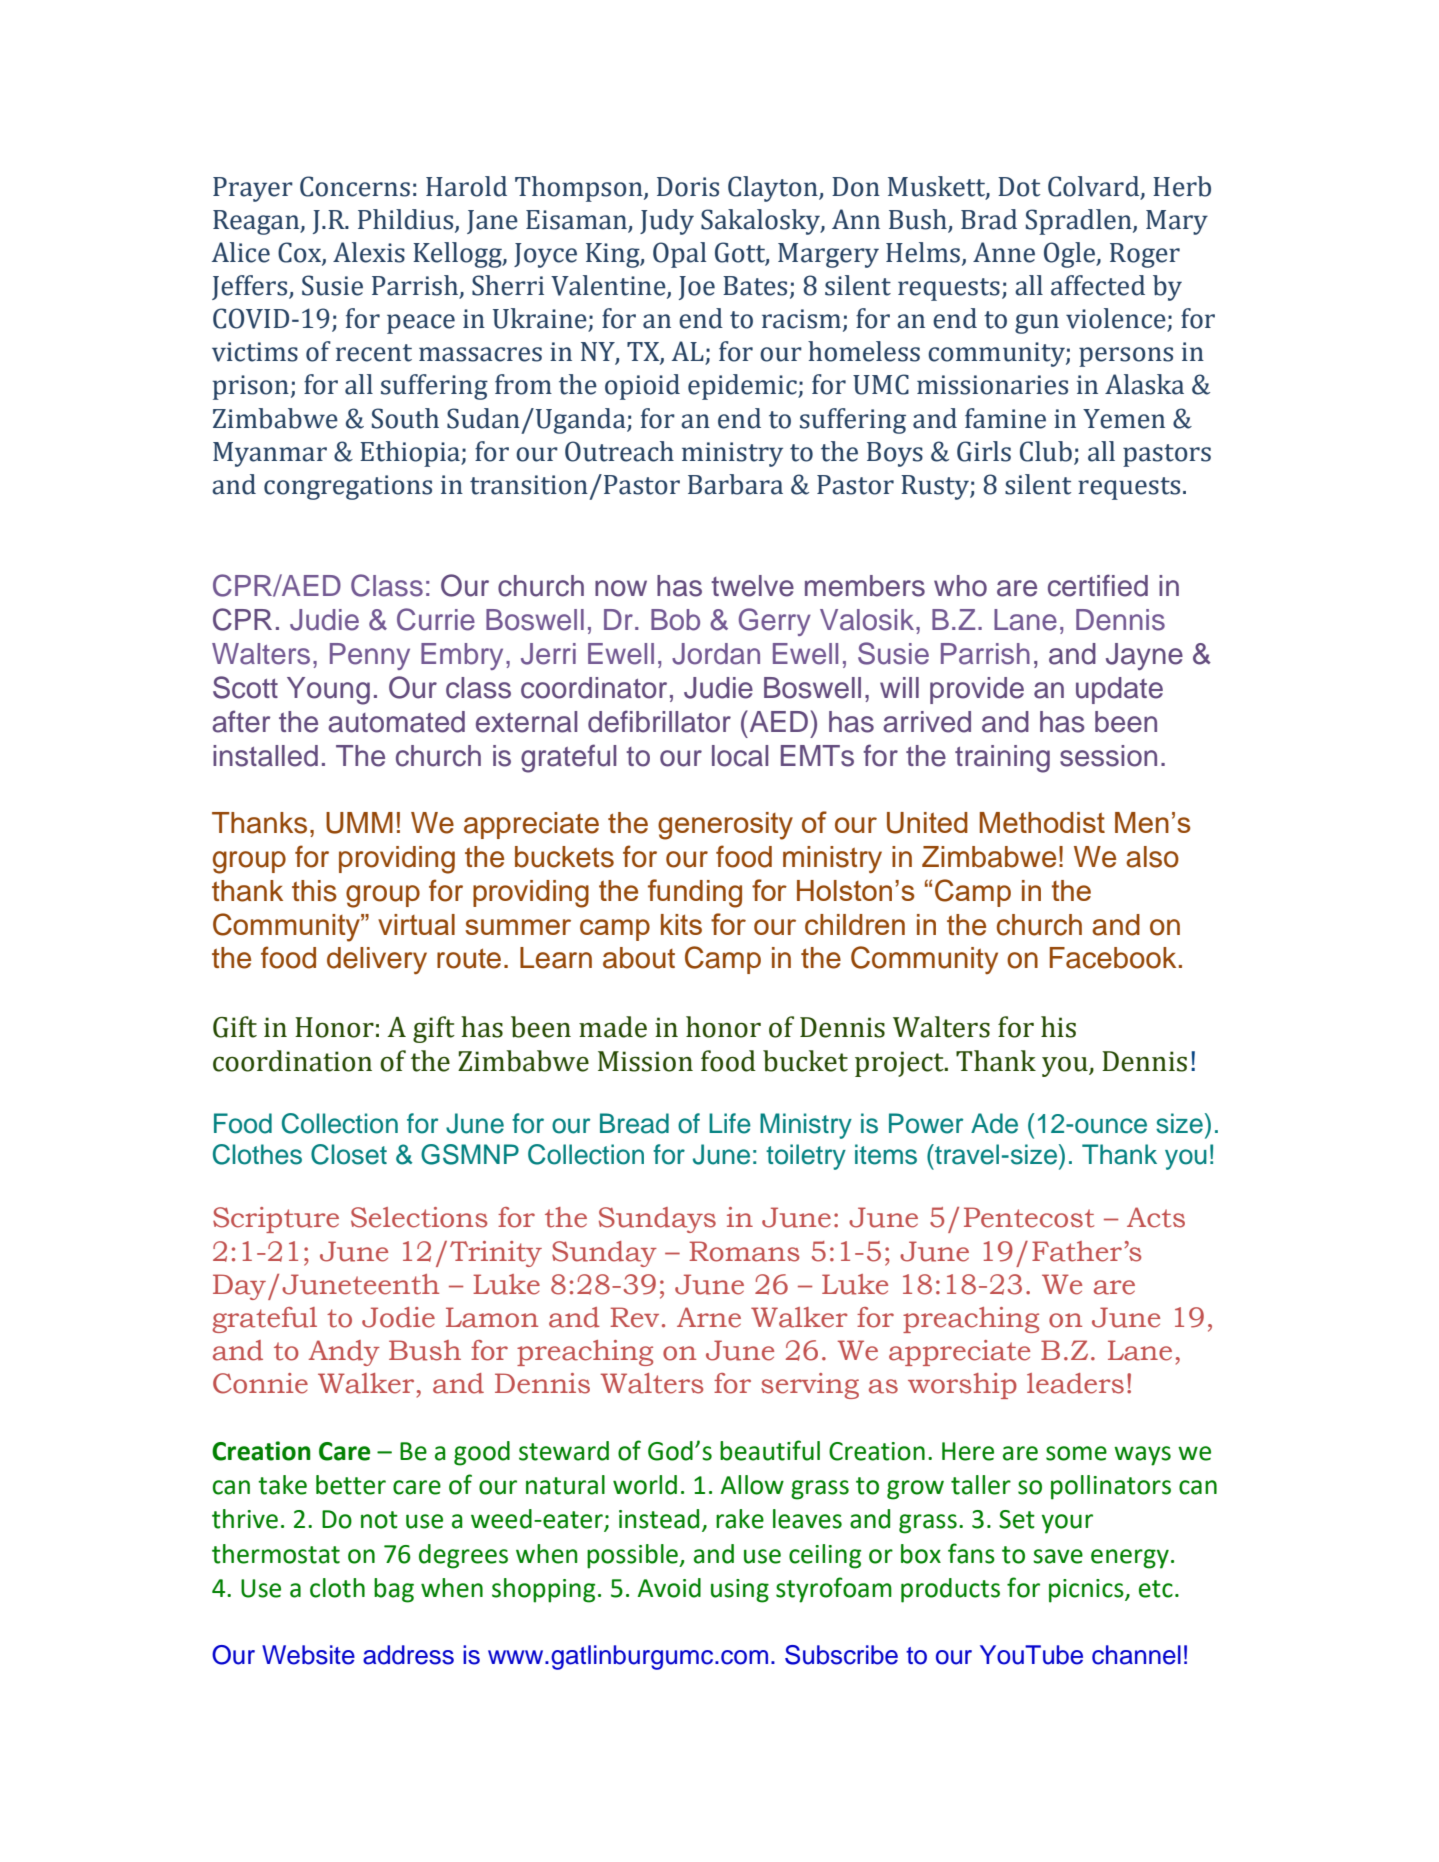 The image size is (1439, 1862). What do you see at coordinates (740, 756) in the page?
I see `local` at bounding box center [740, 756].
